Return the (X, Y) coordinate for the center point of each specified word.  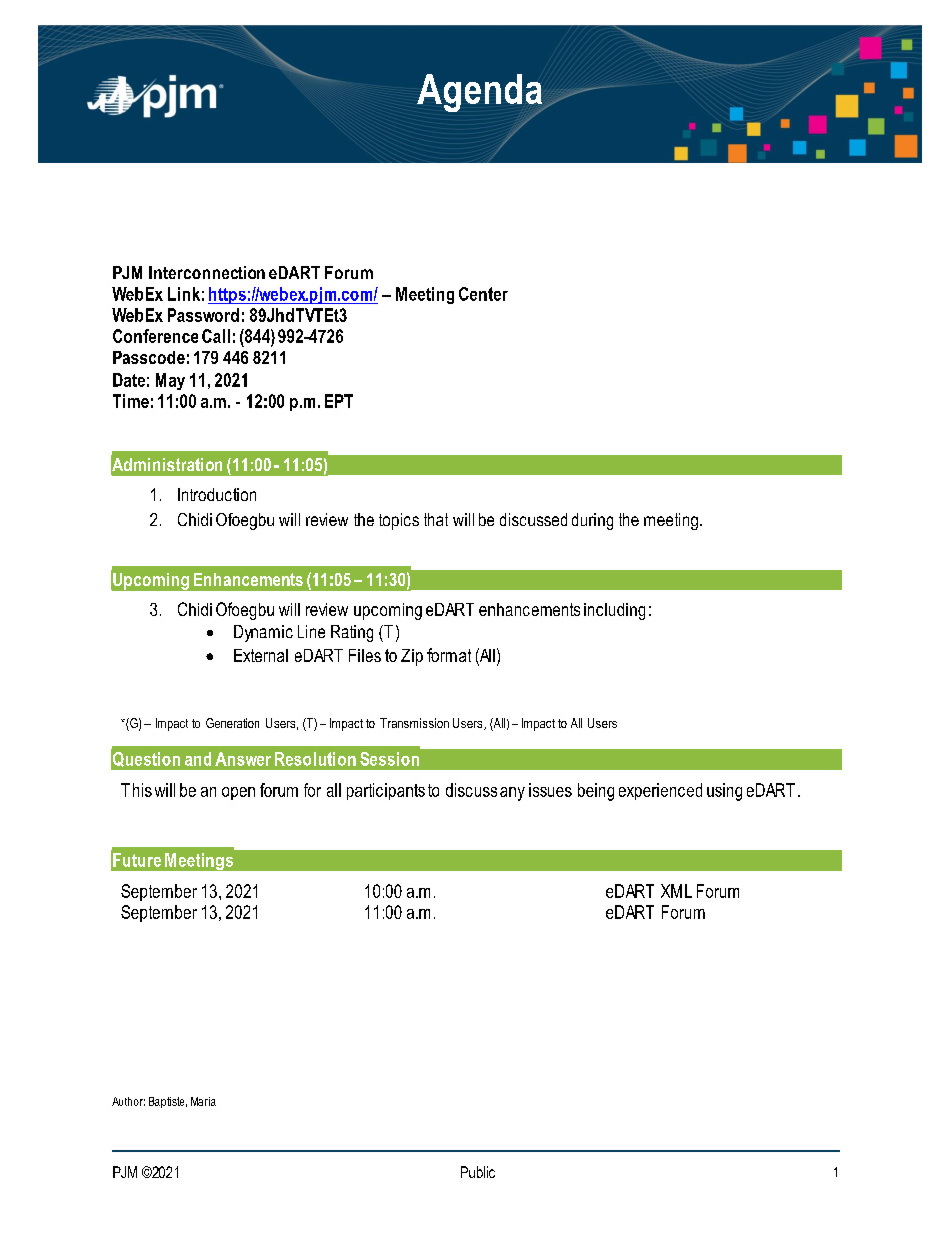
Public (478, 1172)
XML (676, 891)
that (436, 519)
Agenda (481, 94)
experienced (660, 791)
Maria (203, 1101)
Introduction (217, 494)
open (238, 793)
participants (386, 791)
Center (483, 294)
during (592, 521)
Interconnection (207, 272)
